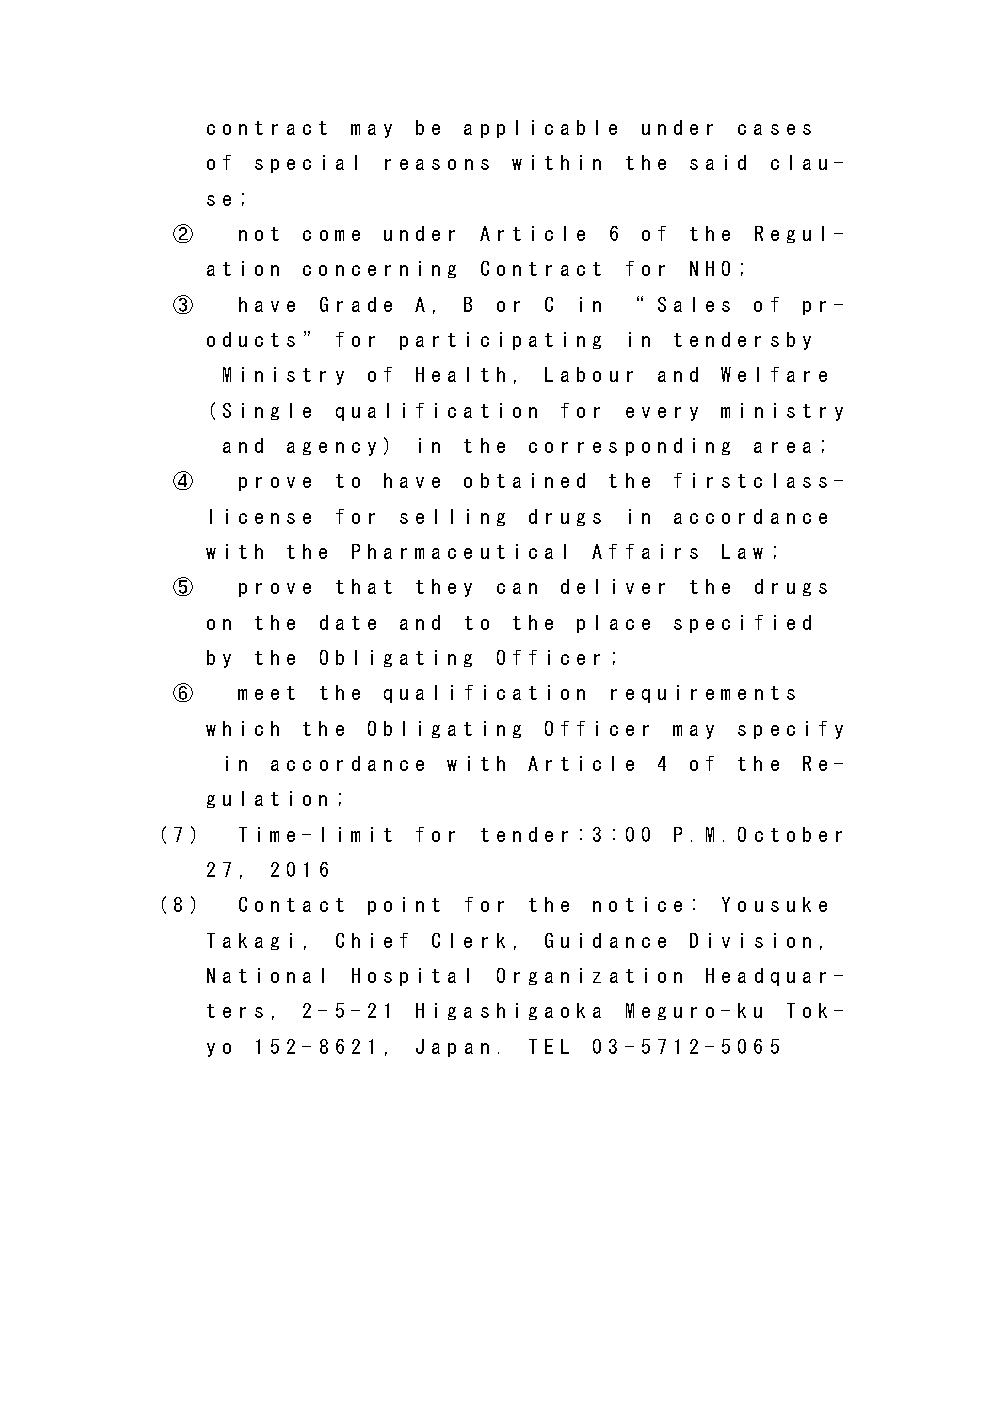  I want to click on applicable, so click(540, 129).
